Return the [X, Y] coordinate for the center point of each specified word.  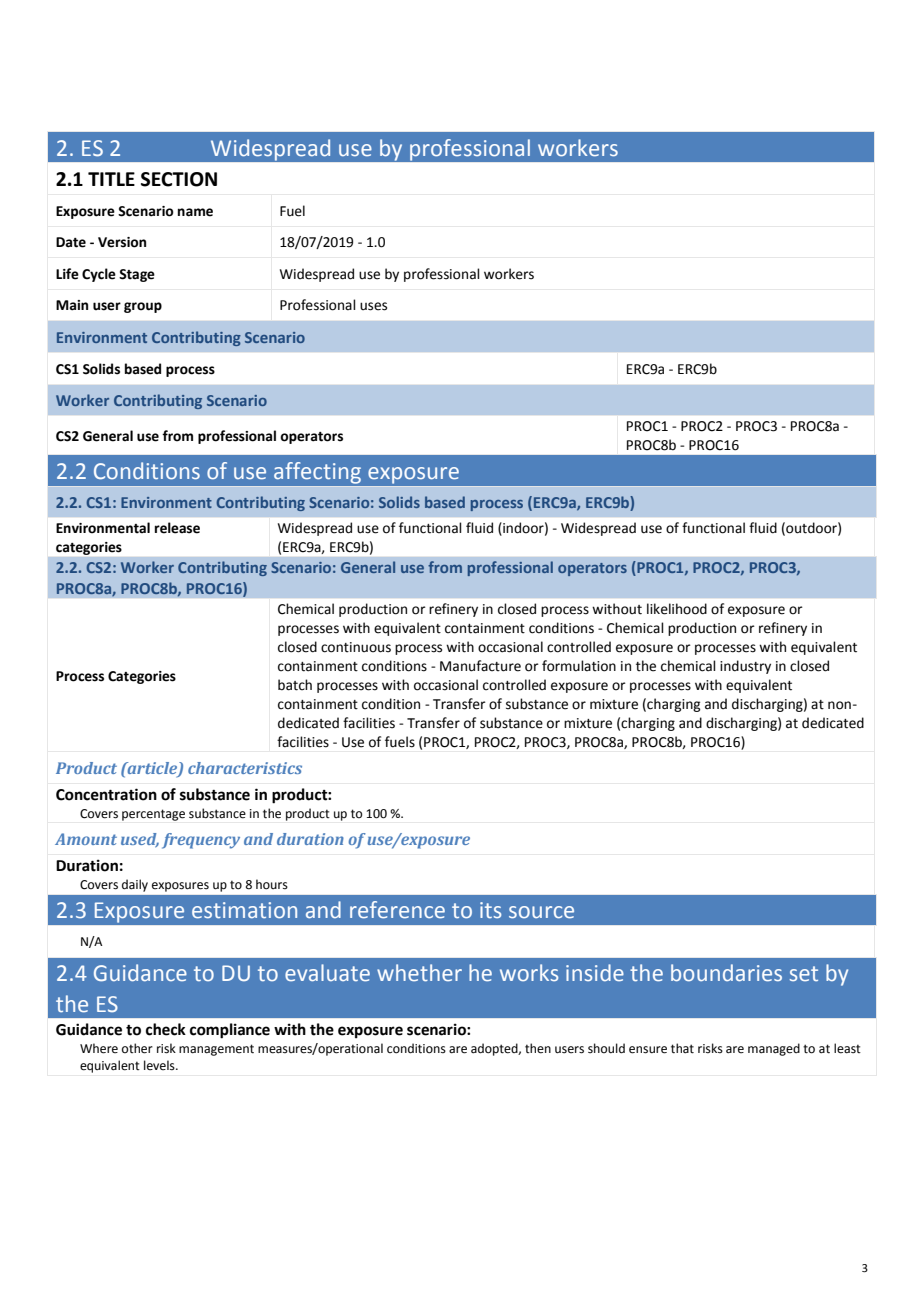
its [490, 910]
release [177, 528]
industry [745, 667]
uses [373, 306]
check [166, 1029]
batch [295, 685]
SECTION [179, 179]
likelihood [677, 609]
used [140, 840]
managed [774, 1049]
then [538, 1048]
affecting [317, 472]
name [195, 212]
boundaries [726, 973]
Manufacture [480, 666]
